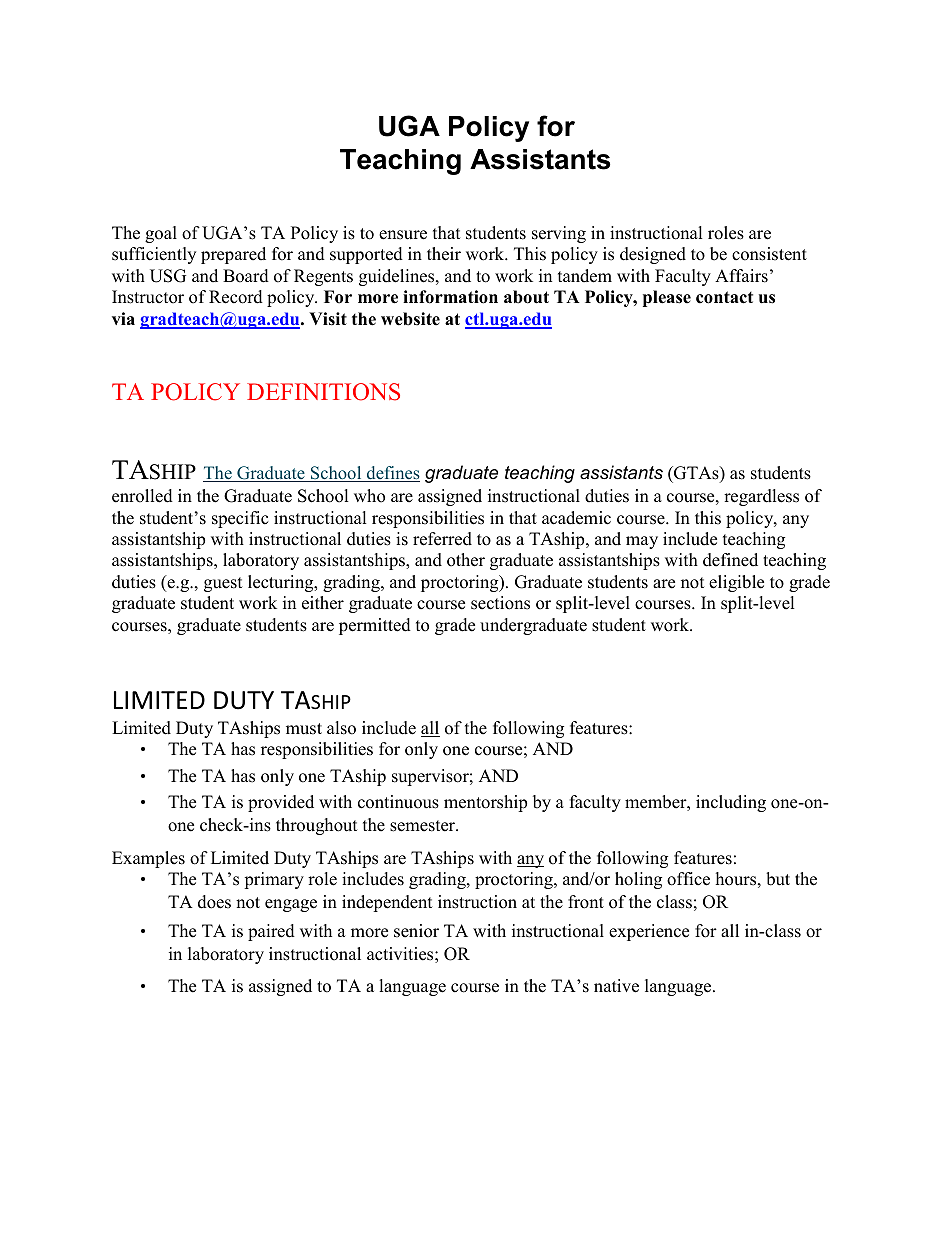 This screenshot has width=952, height=1233. Describe the element at coordinates (323, 392) in the screenshot. I see `DEFINITIONS` at that location.
